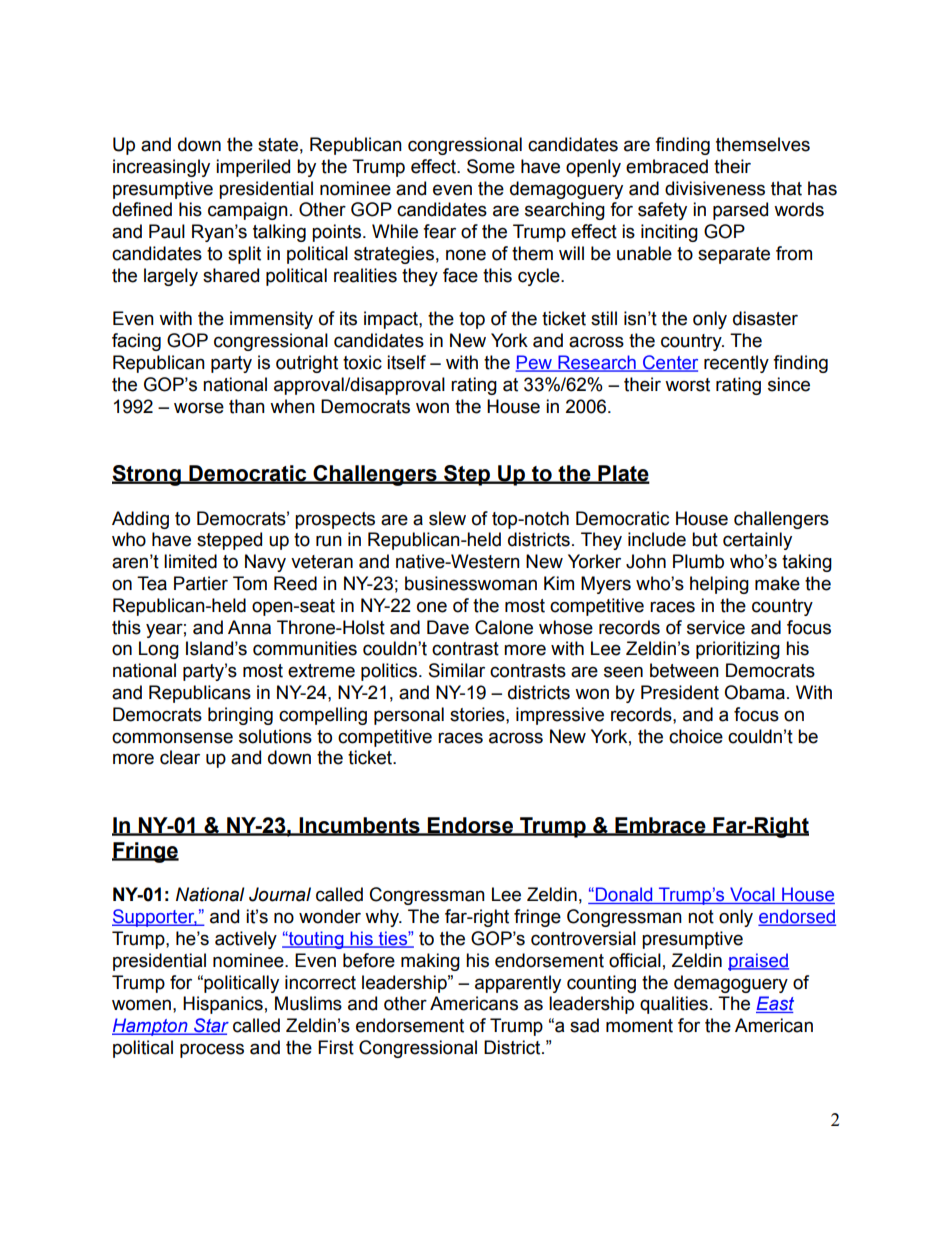 The height and width of the page is (1233, 952). Describe the element at coordinates (447, 518) in the page. I see `slew` at that location.
